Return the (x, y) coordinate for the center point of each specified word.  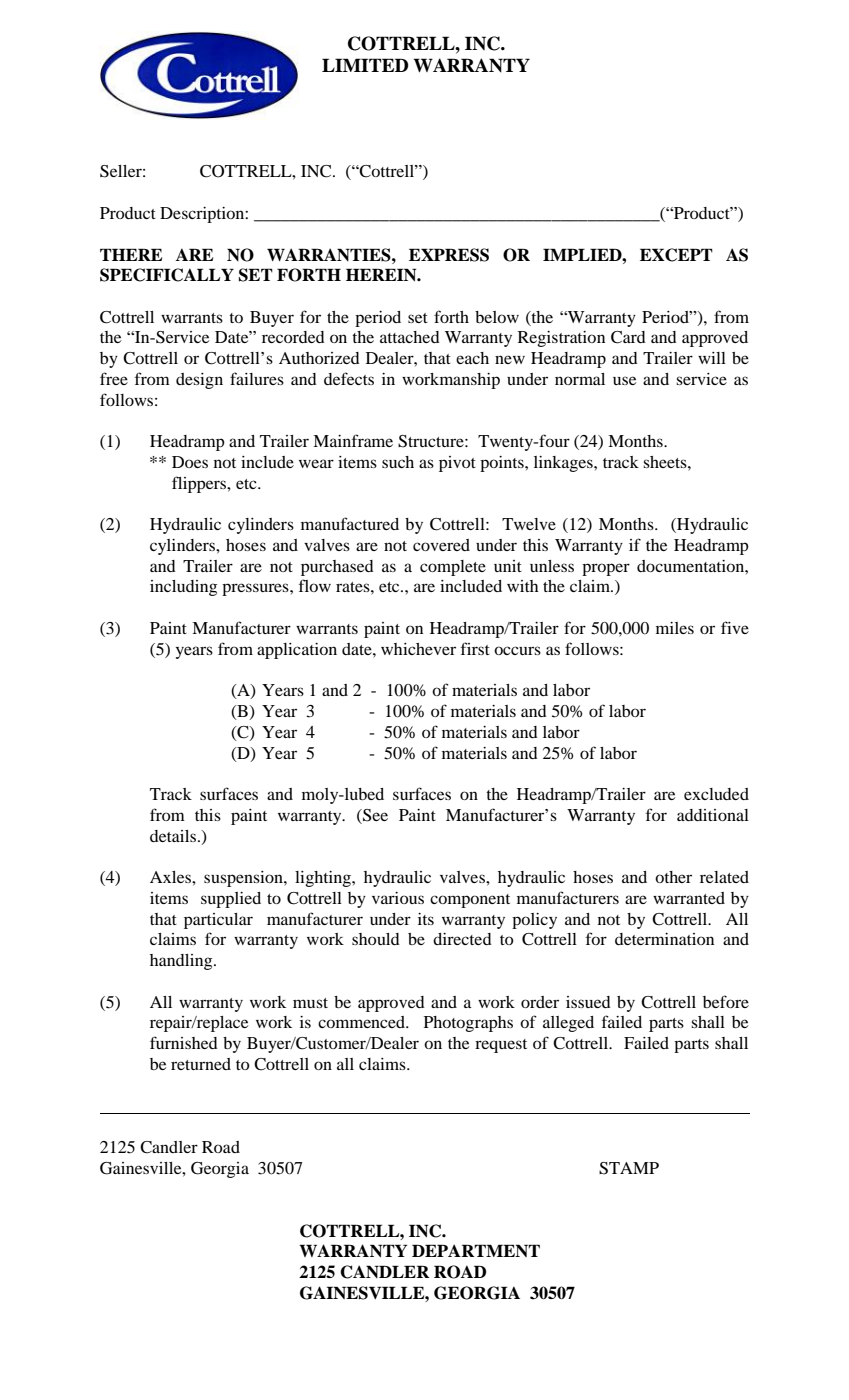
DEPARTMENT (476, 1250)
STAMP (629, 1168)
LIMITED (365, 65)
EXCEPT (676, 255)
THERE (131, 254)
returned (201, 1064)
